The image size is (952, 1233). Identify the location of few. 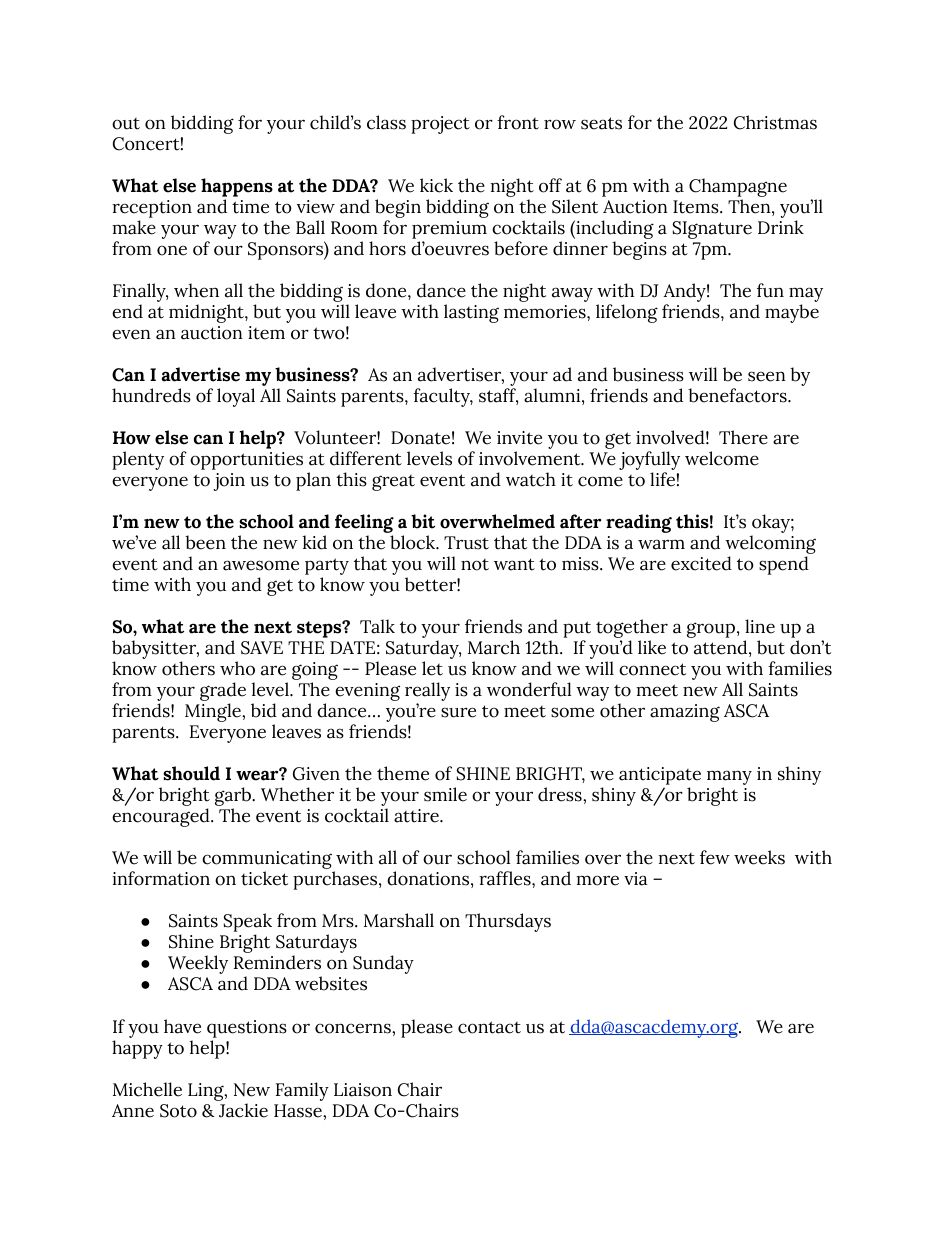
(715, 857).
